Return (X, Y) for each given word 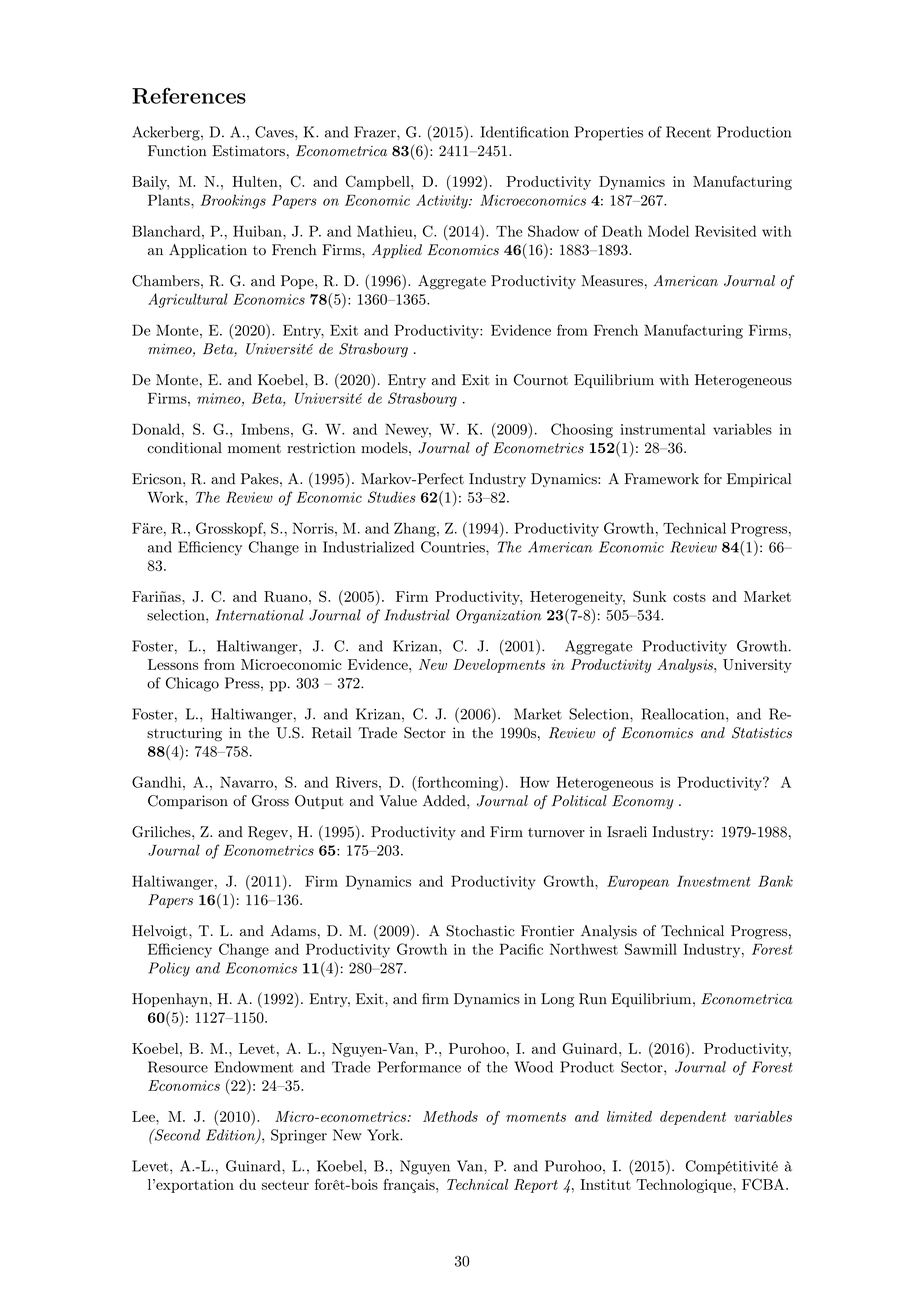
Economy (642, 802)
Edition (232, 1136)
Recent (688, 132)
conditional (184, 448)
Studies (392, 497)
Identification (525, 132)
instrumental (663, 429)
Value (398, 801)
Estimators (248, 151)
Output (319, 802)
